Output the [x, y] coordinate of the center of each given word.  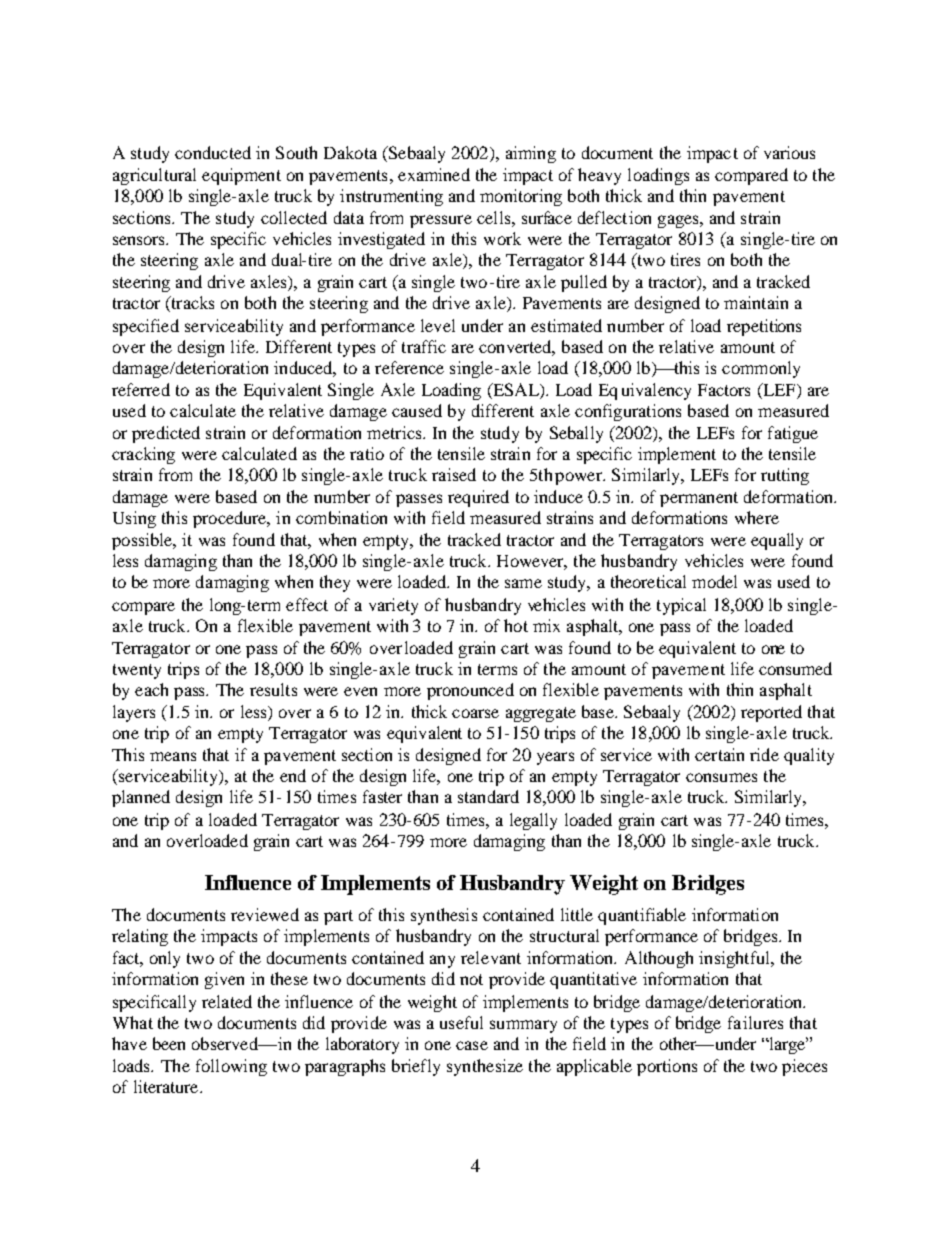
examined [434, 174]
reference [409, 367]
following [231, 1067]
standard [488, 796]
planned [141, 798]
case [472, 1045]
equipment [241, 176]
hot [516, 625]
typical [681, 606]
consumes [721, 777]
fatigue [793, 434]
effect [307, 604]
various [789, 152]
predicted [166, 434]
